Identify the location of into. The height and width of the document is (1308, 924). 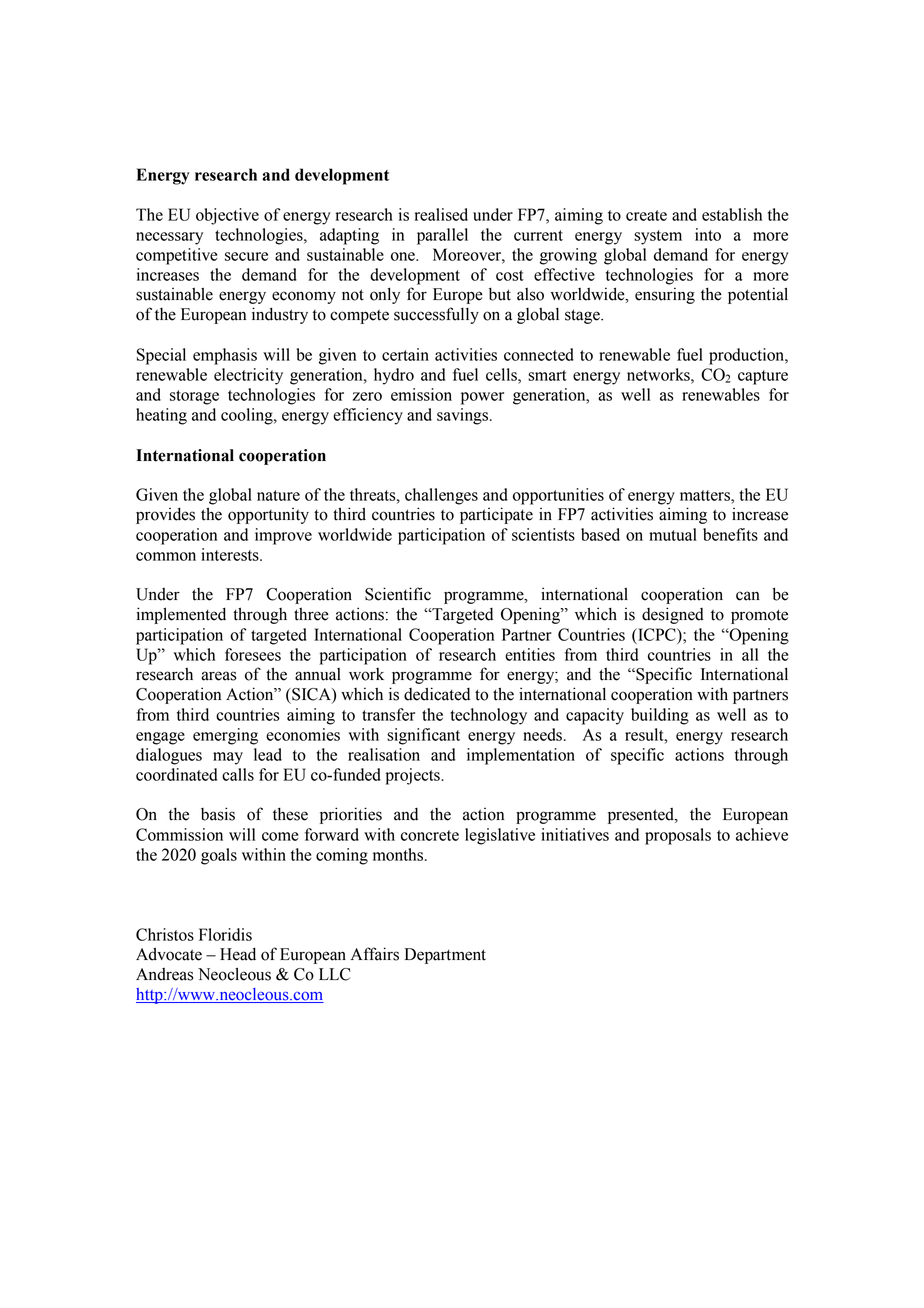
(708, 234).
